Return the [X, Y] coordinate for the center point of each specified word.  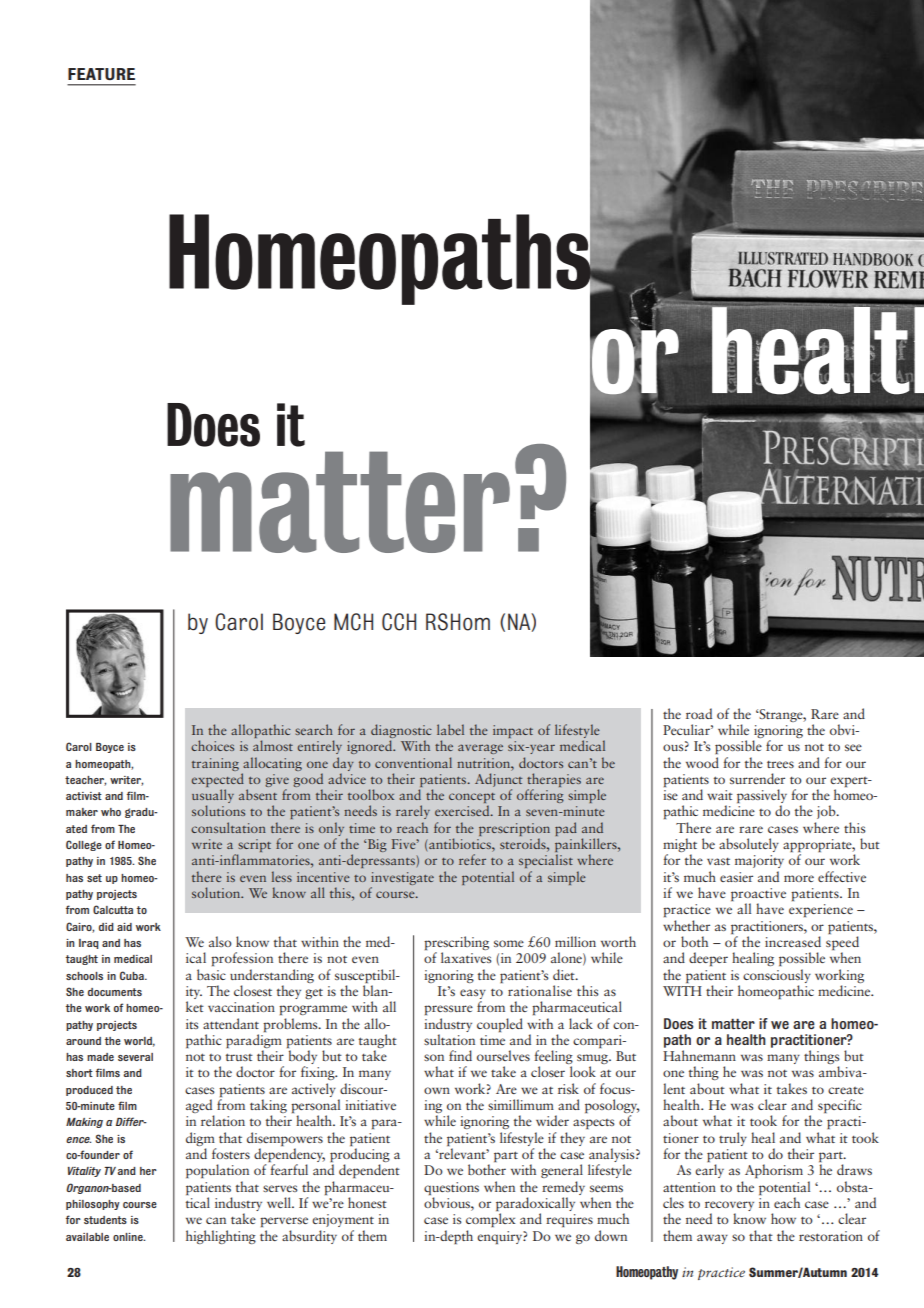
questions [451, 1188]
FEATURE [101, 74]
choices [212, 745]
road [699, 713]
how [783, 1218]
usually [213, 797]
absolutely [749, 845]
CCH [399, 622]
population [217, 1171]
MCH [353, 622]
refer [472, 859]
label [450, 729]
